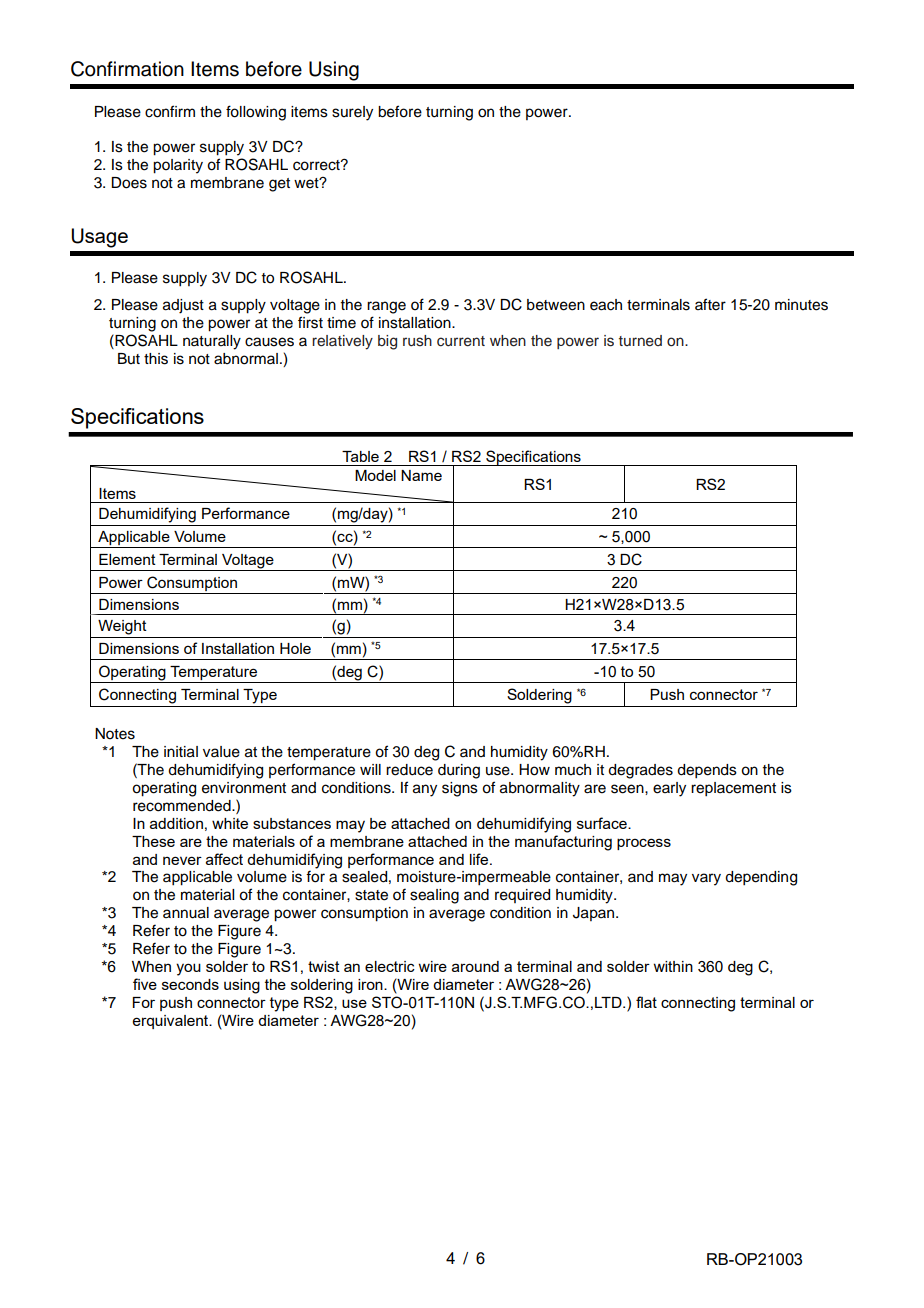 The image size is (924, 1308). Describe the element at coordinates (421, 475) in the page. I see `Name` at that location.
